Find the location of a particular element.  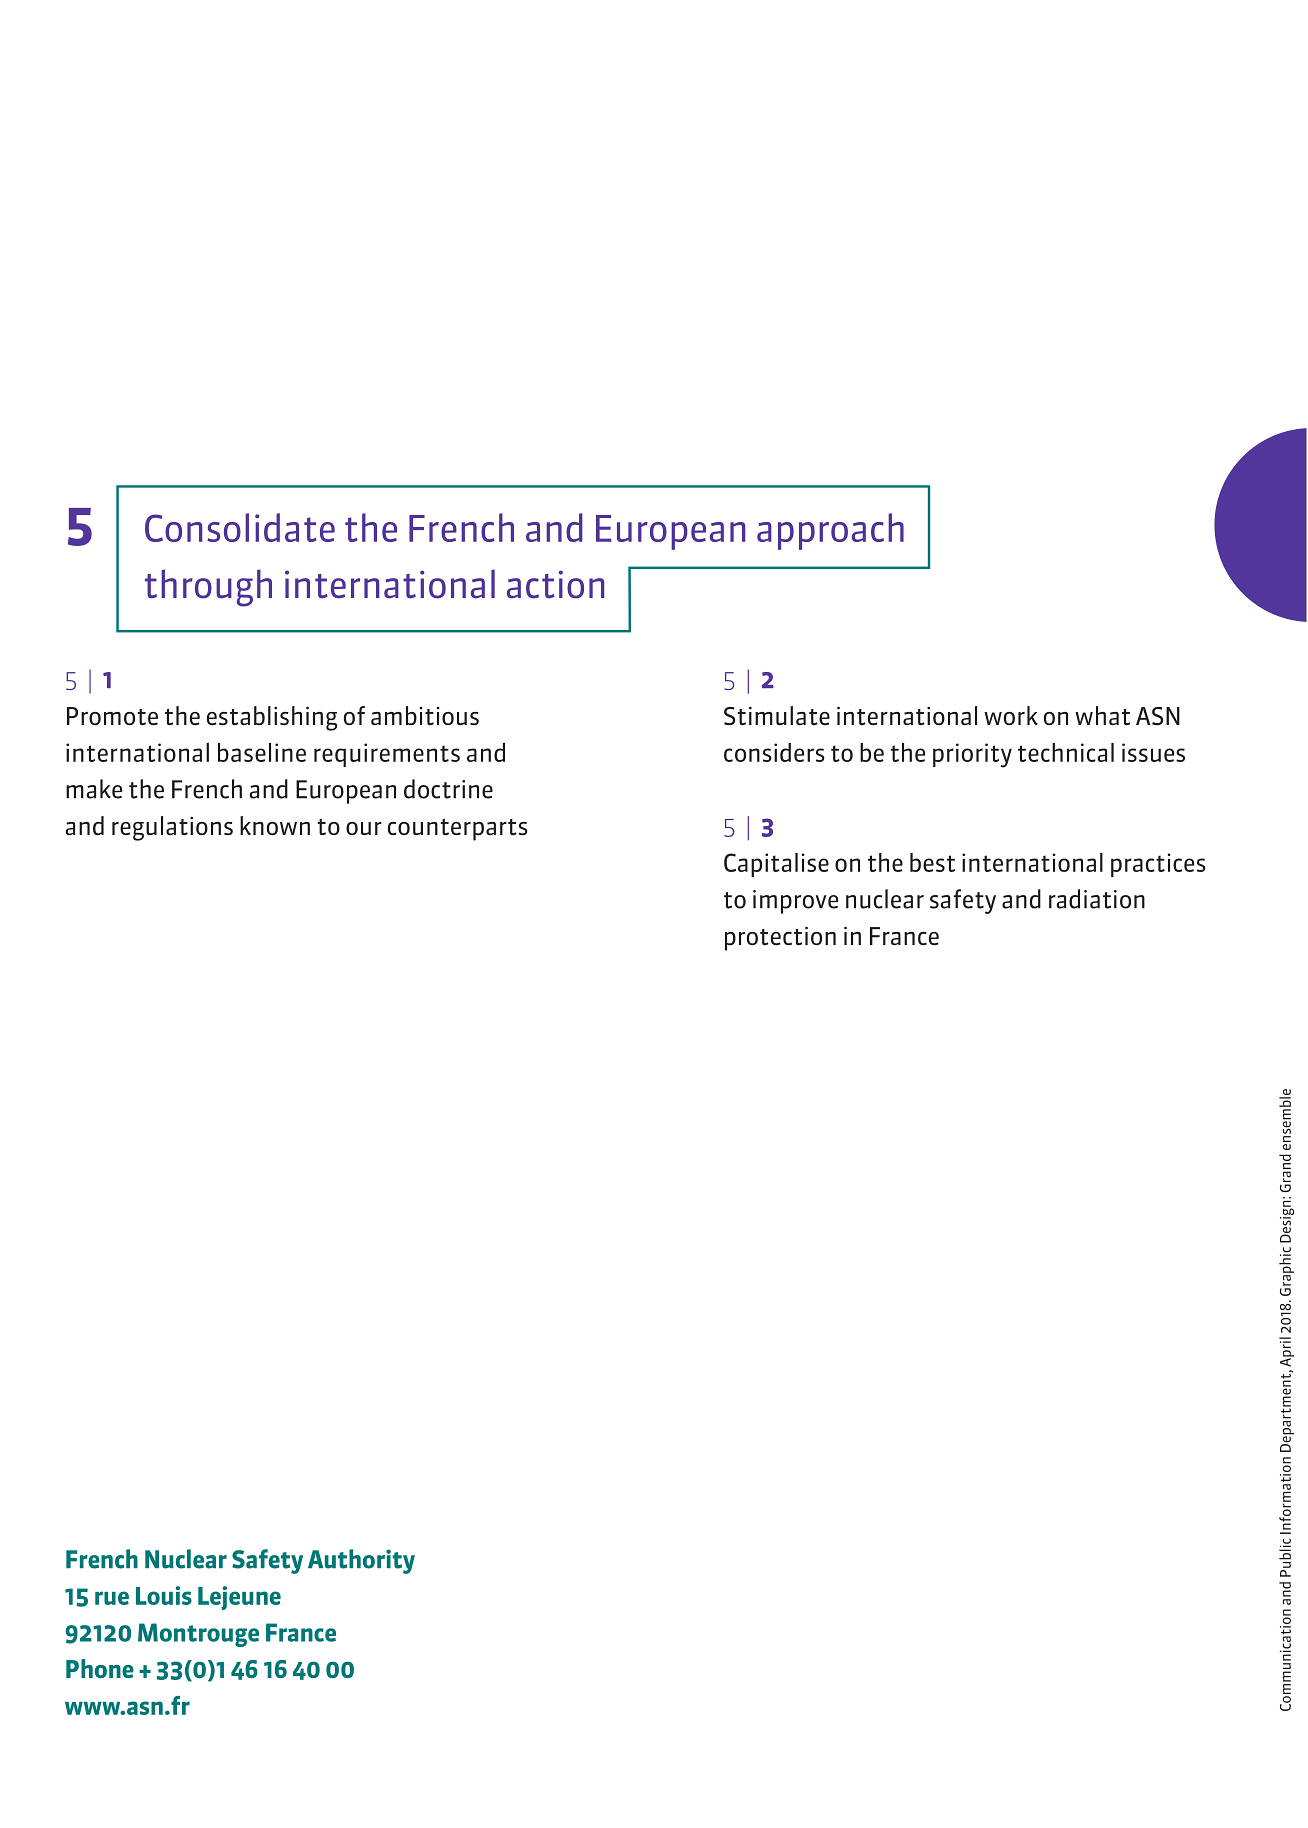

known is located at coordinates (275, 825).
